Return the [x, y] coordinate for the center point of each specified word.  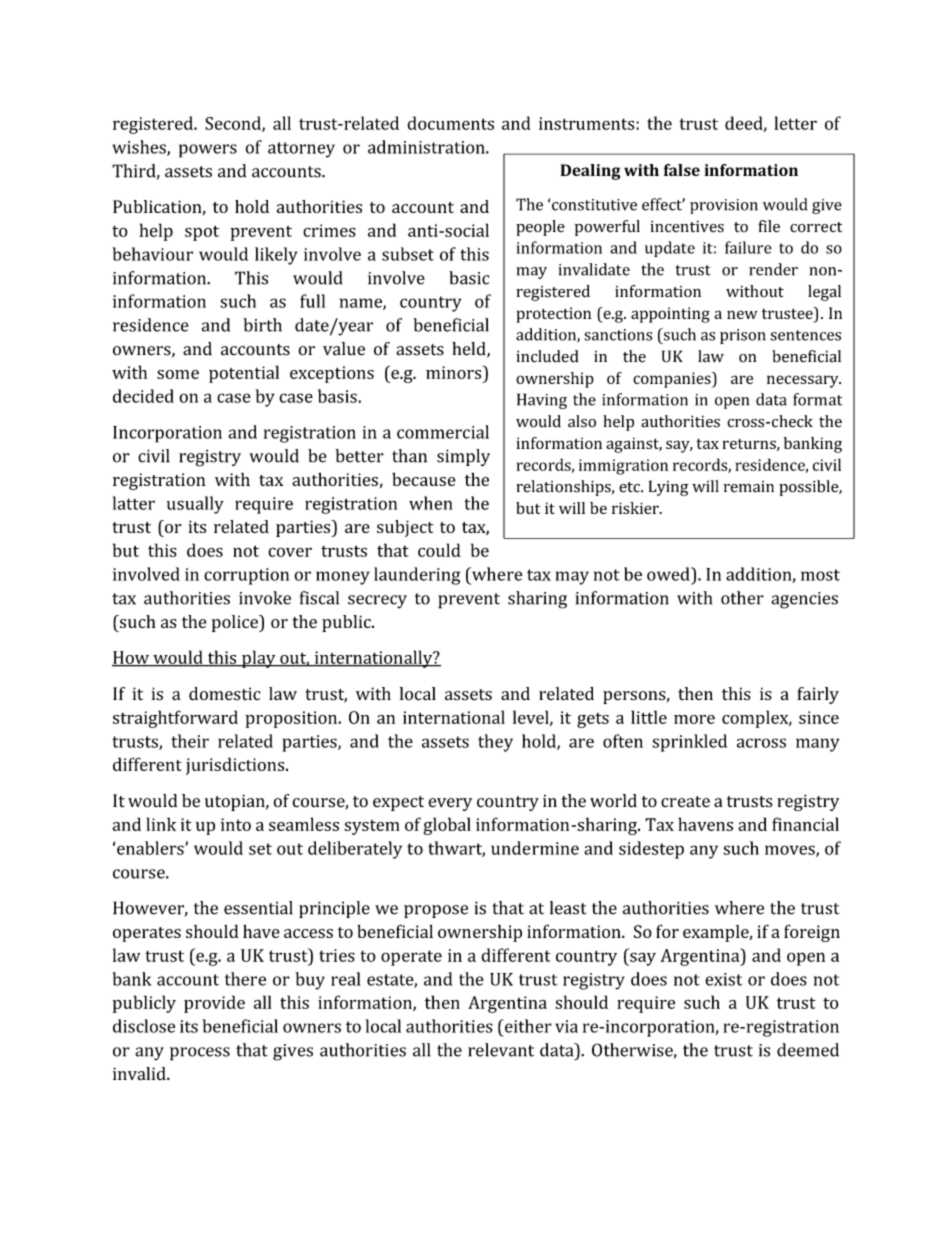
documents [450, 123]
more [694, 719]
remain [749, 487]
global [447, 826]
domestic [225, 694]
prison [743, 336]
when [430, 503]
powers [208, 151]
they [495, 743]
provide [214, 1004]
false [682, 170]
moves [791, 851]
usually [195, 505]
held [470, 350]
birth [262, 325]
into [236, 824]
